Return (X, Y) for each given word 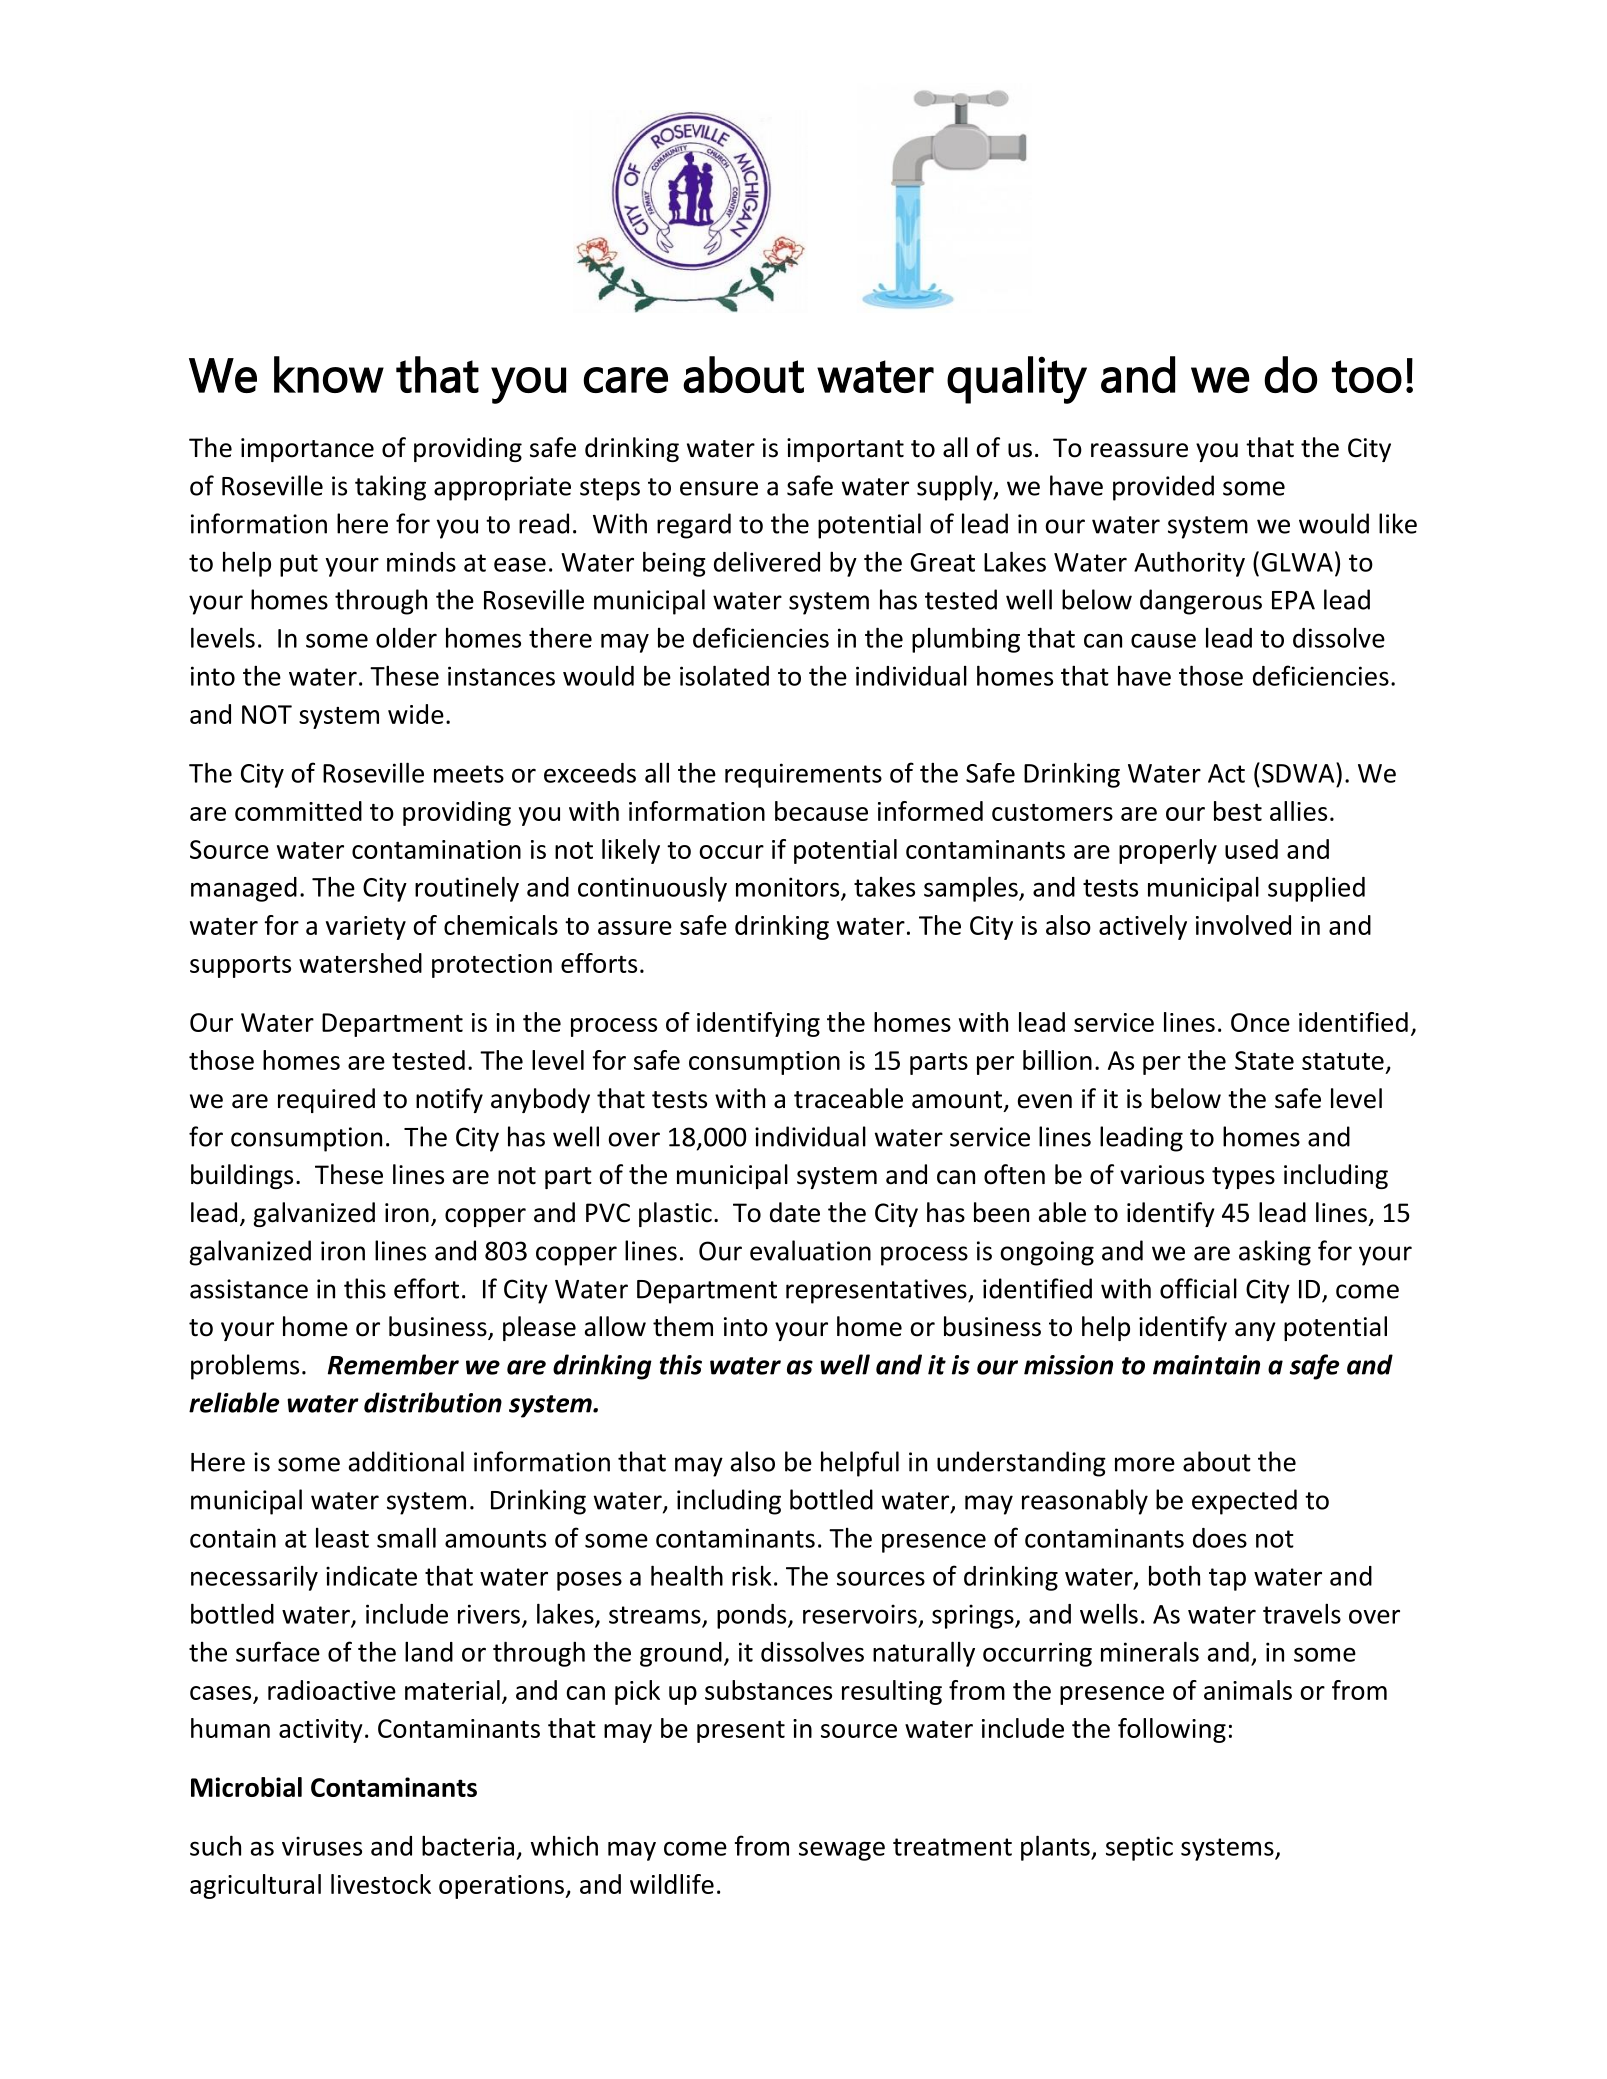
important (845, 450)
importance (307, 450)
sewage (842, 1851)
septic (1139, 1848)
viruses (322, 1846)
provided (1163, 488)
